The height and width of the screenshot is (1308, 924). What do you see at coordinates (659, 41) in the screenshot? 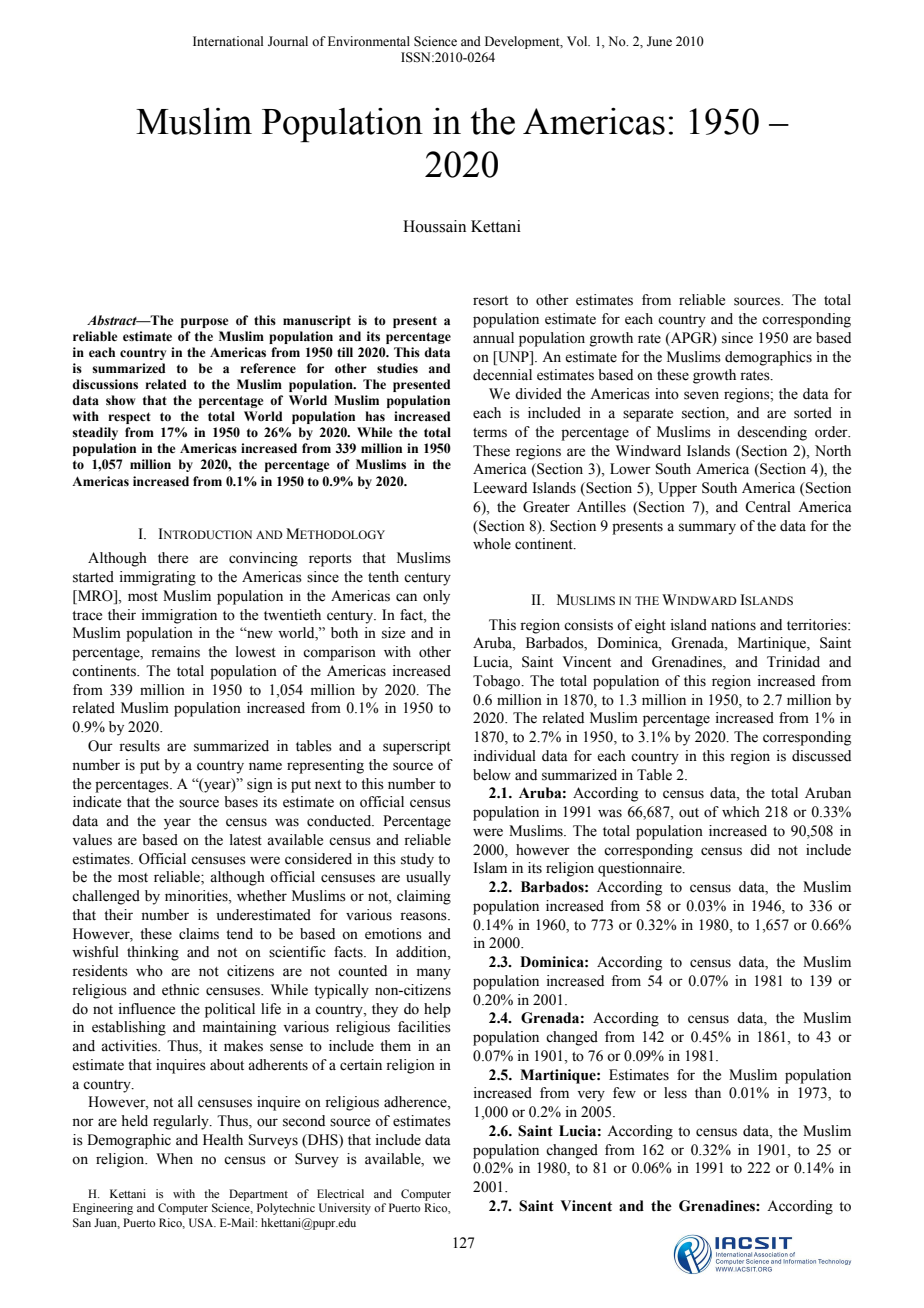
I see `June` at bounding box center [659, 41].
